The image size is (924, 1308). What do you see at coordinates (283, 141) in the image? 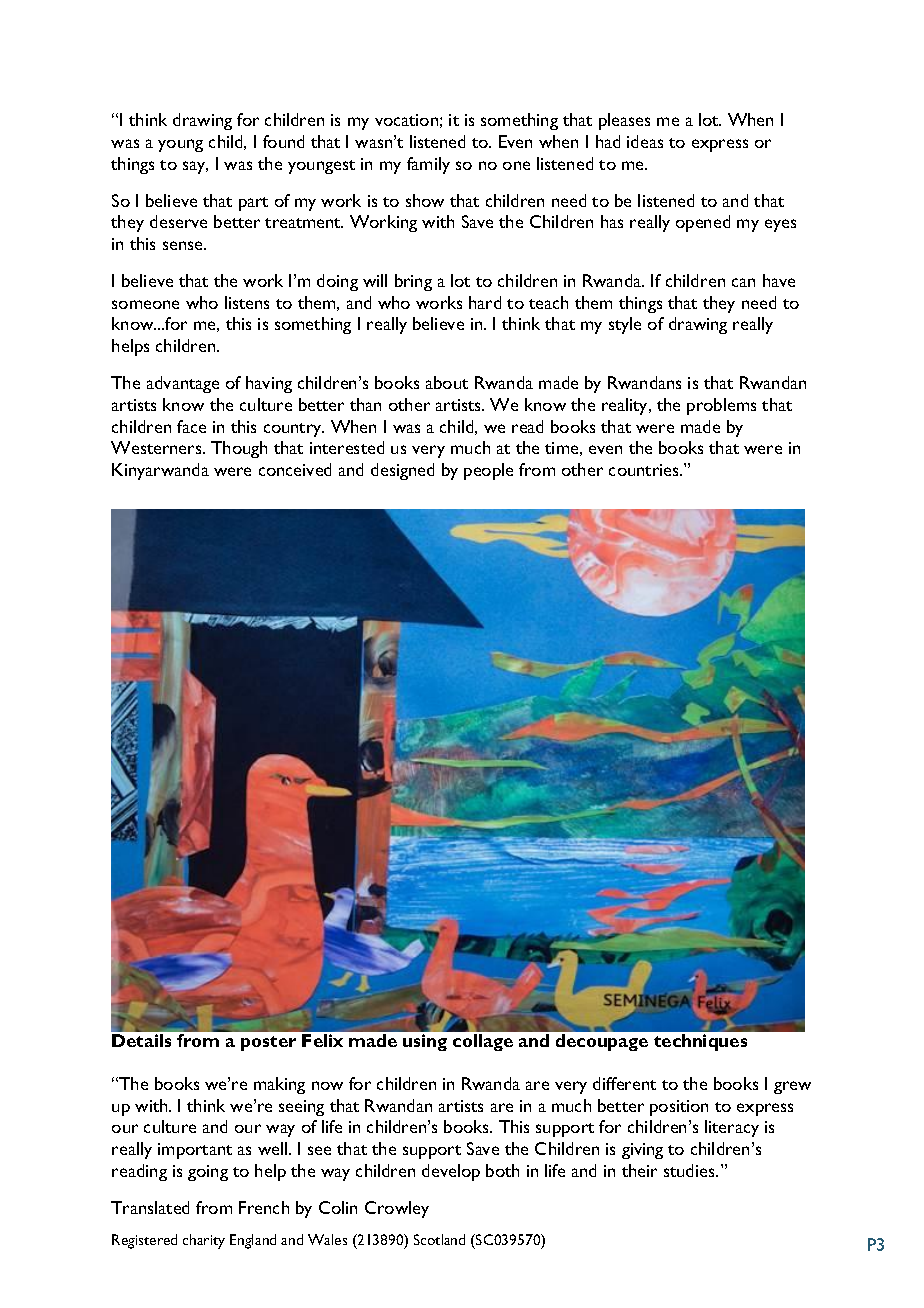
I see `found` at bounding box center [283, 141].
